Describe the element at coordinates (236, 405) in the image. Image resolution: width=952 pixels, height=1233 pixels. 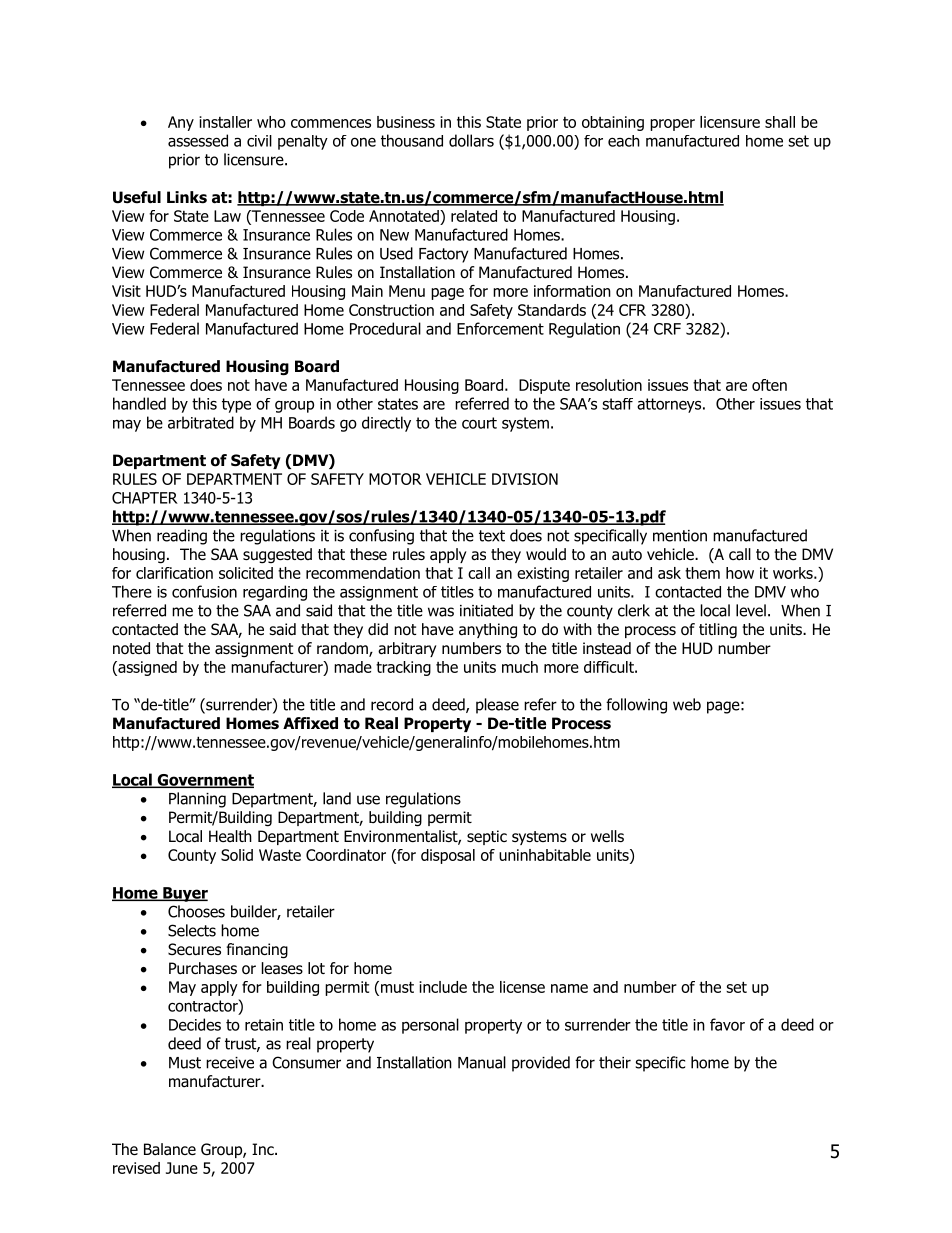
I see `type` at that location.
